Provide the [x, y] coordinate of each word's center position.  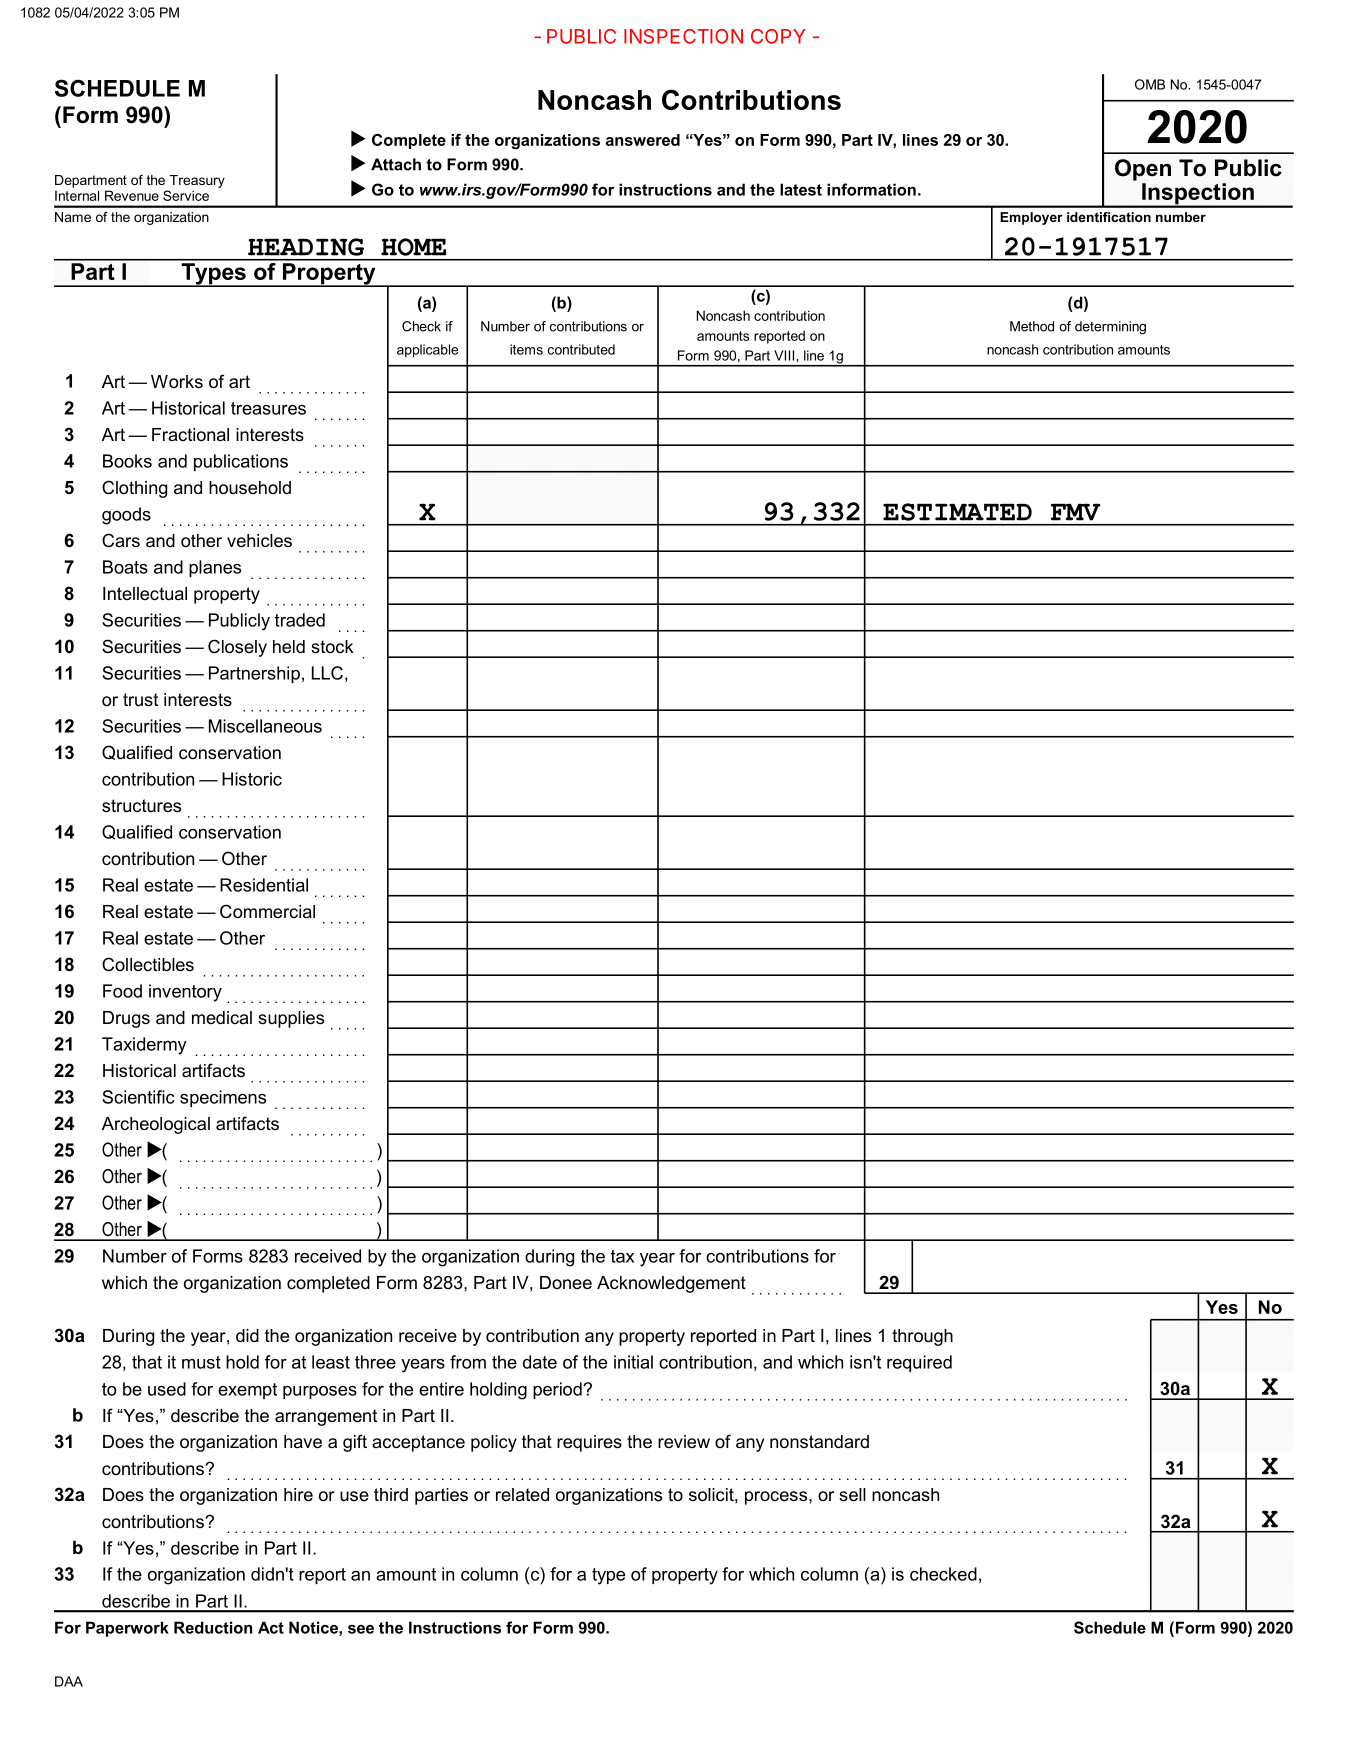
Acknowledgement [671, 1284]
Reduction [213, 1627]
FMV [1075, 512]
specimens [223, 1098]
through [922, 1337]
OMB [1150, 84]
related [522, 1494]
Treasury [197, 181]
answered [643, 140]
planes [215, 568]
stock [332, 646]
